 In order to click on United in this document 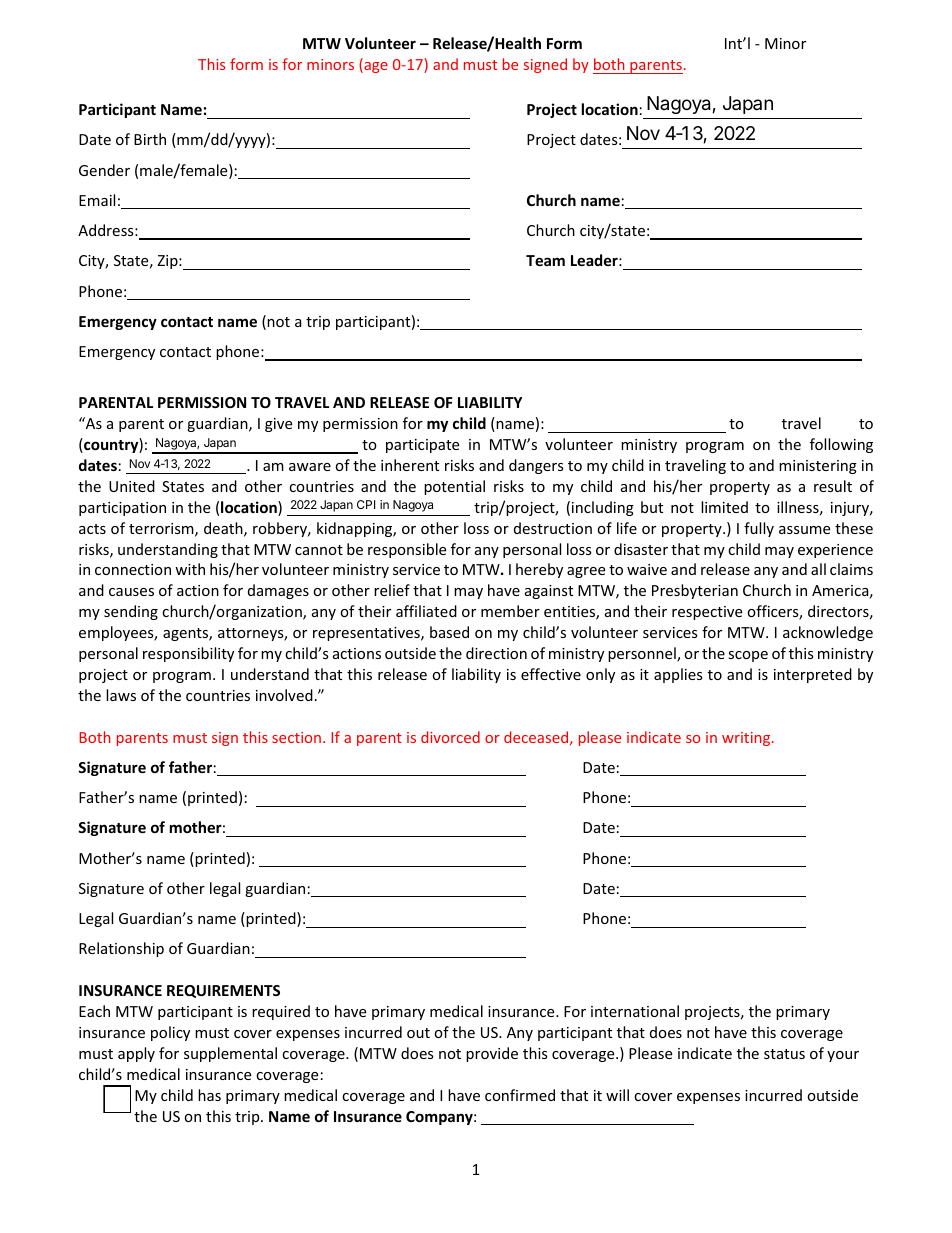, I will do `click(132, 486)`.
